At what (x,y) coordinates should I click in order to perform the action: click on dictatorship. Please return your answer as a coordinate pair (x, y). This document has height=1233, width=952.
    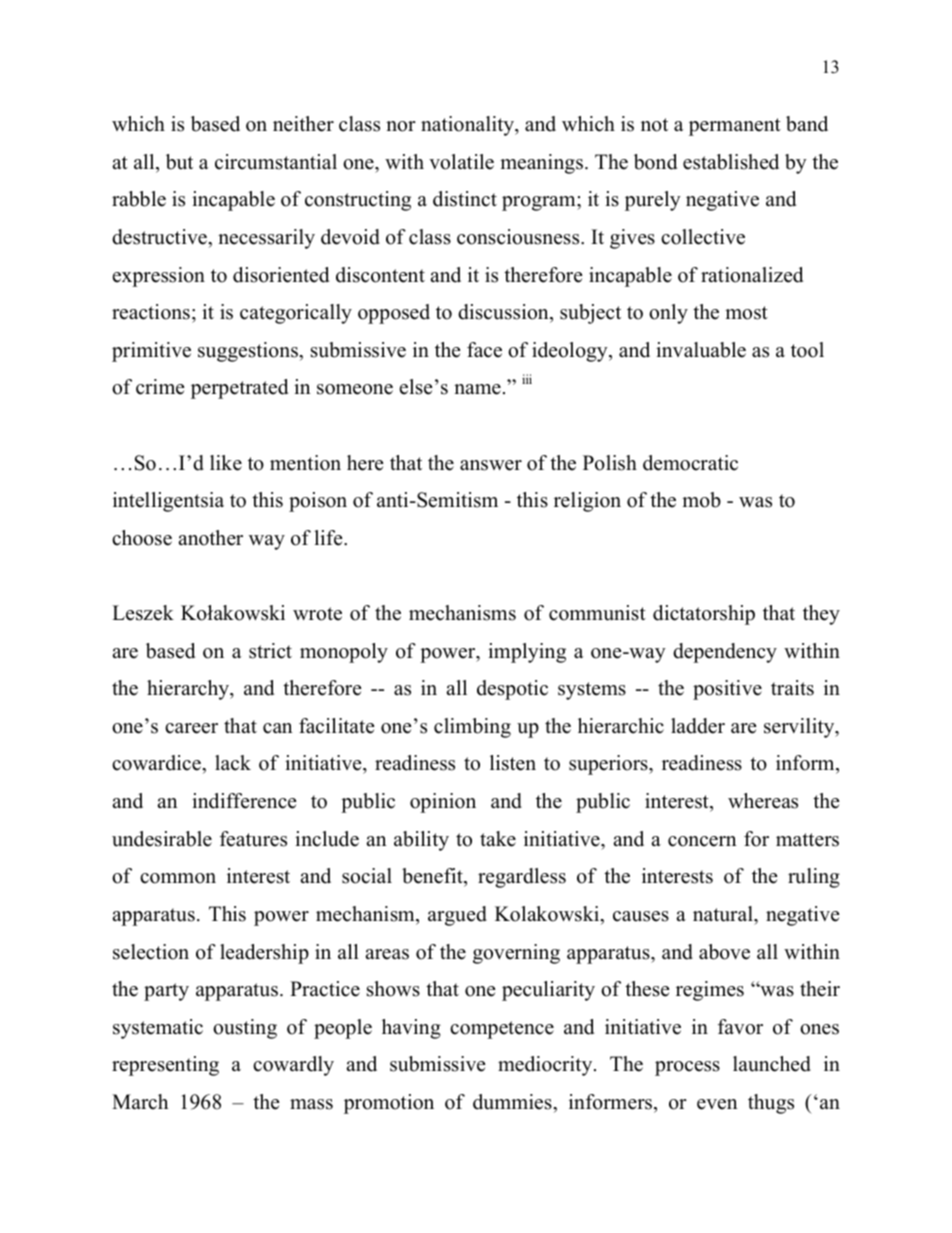
    Looking at the image, I should click on (704, 615).
